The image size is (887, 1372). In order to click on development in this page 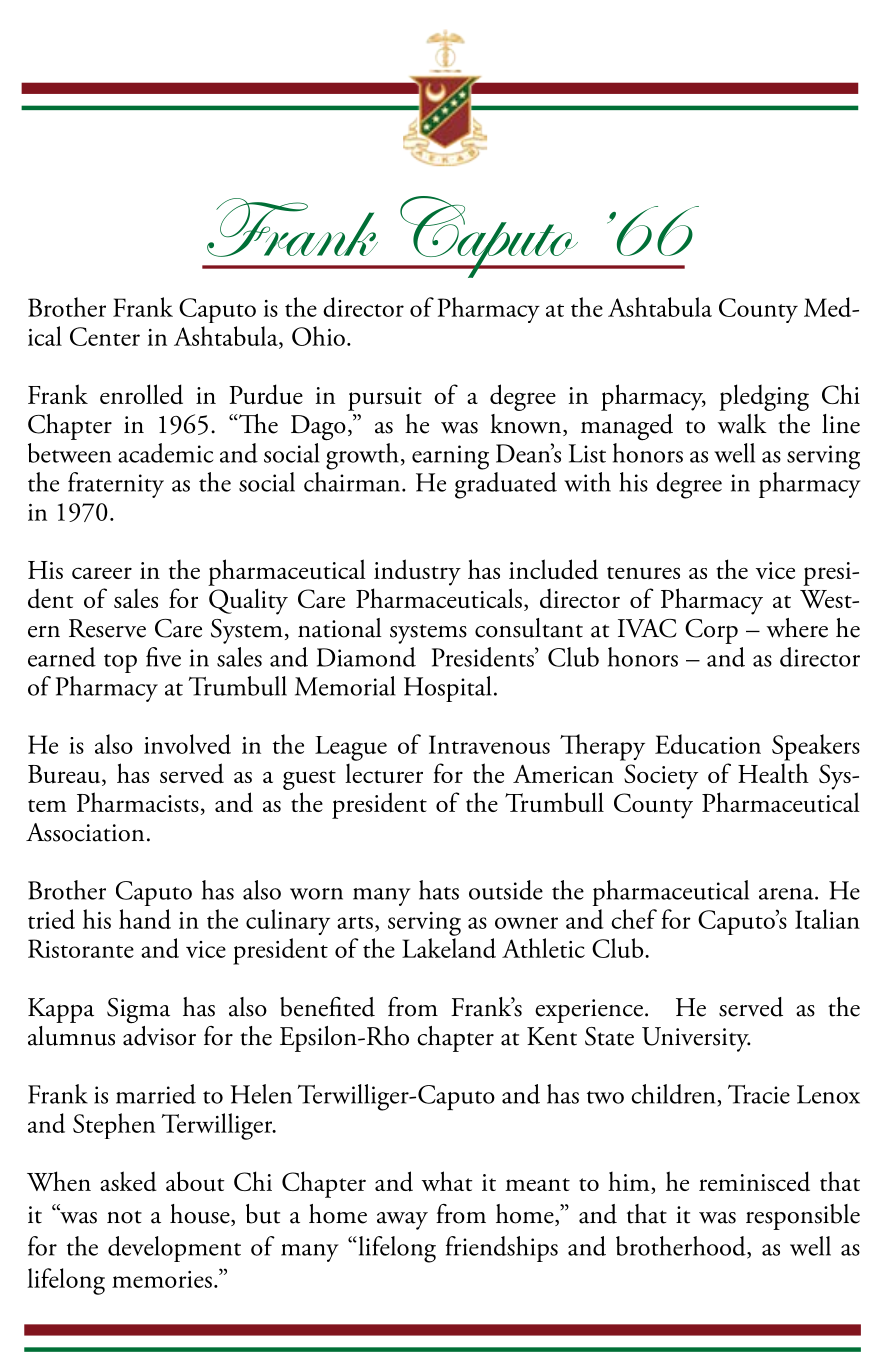, I will do `click(174, 1249)`.
